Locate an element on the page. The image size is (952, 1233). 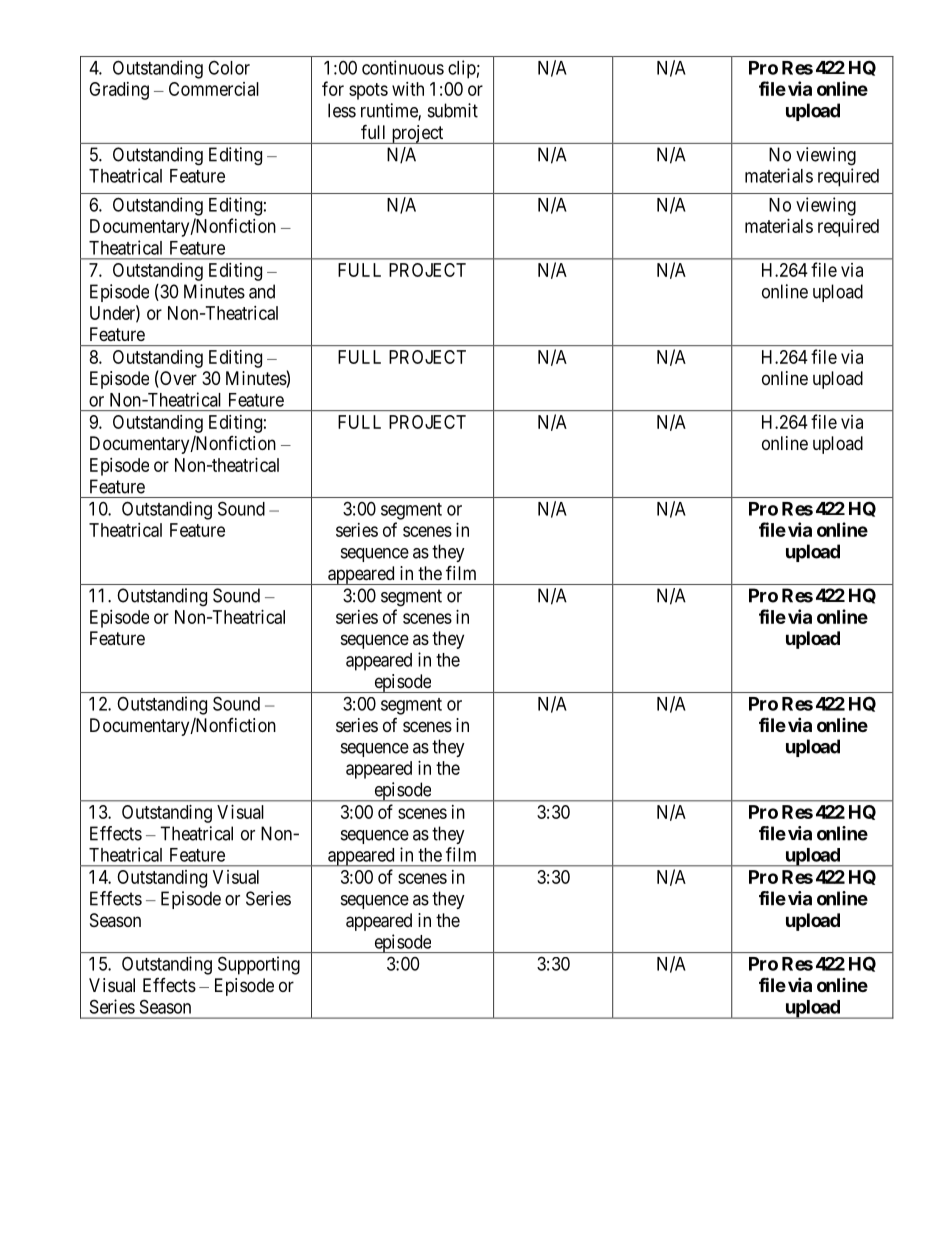
submit is located at coordinates (453, 110).
